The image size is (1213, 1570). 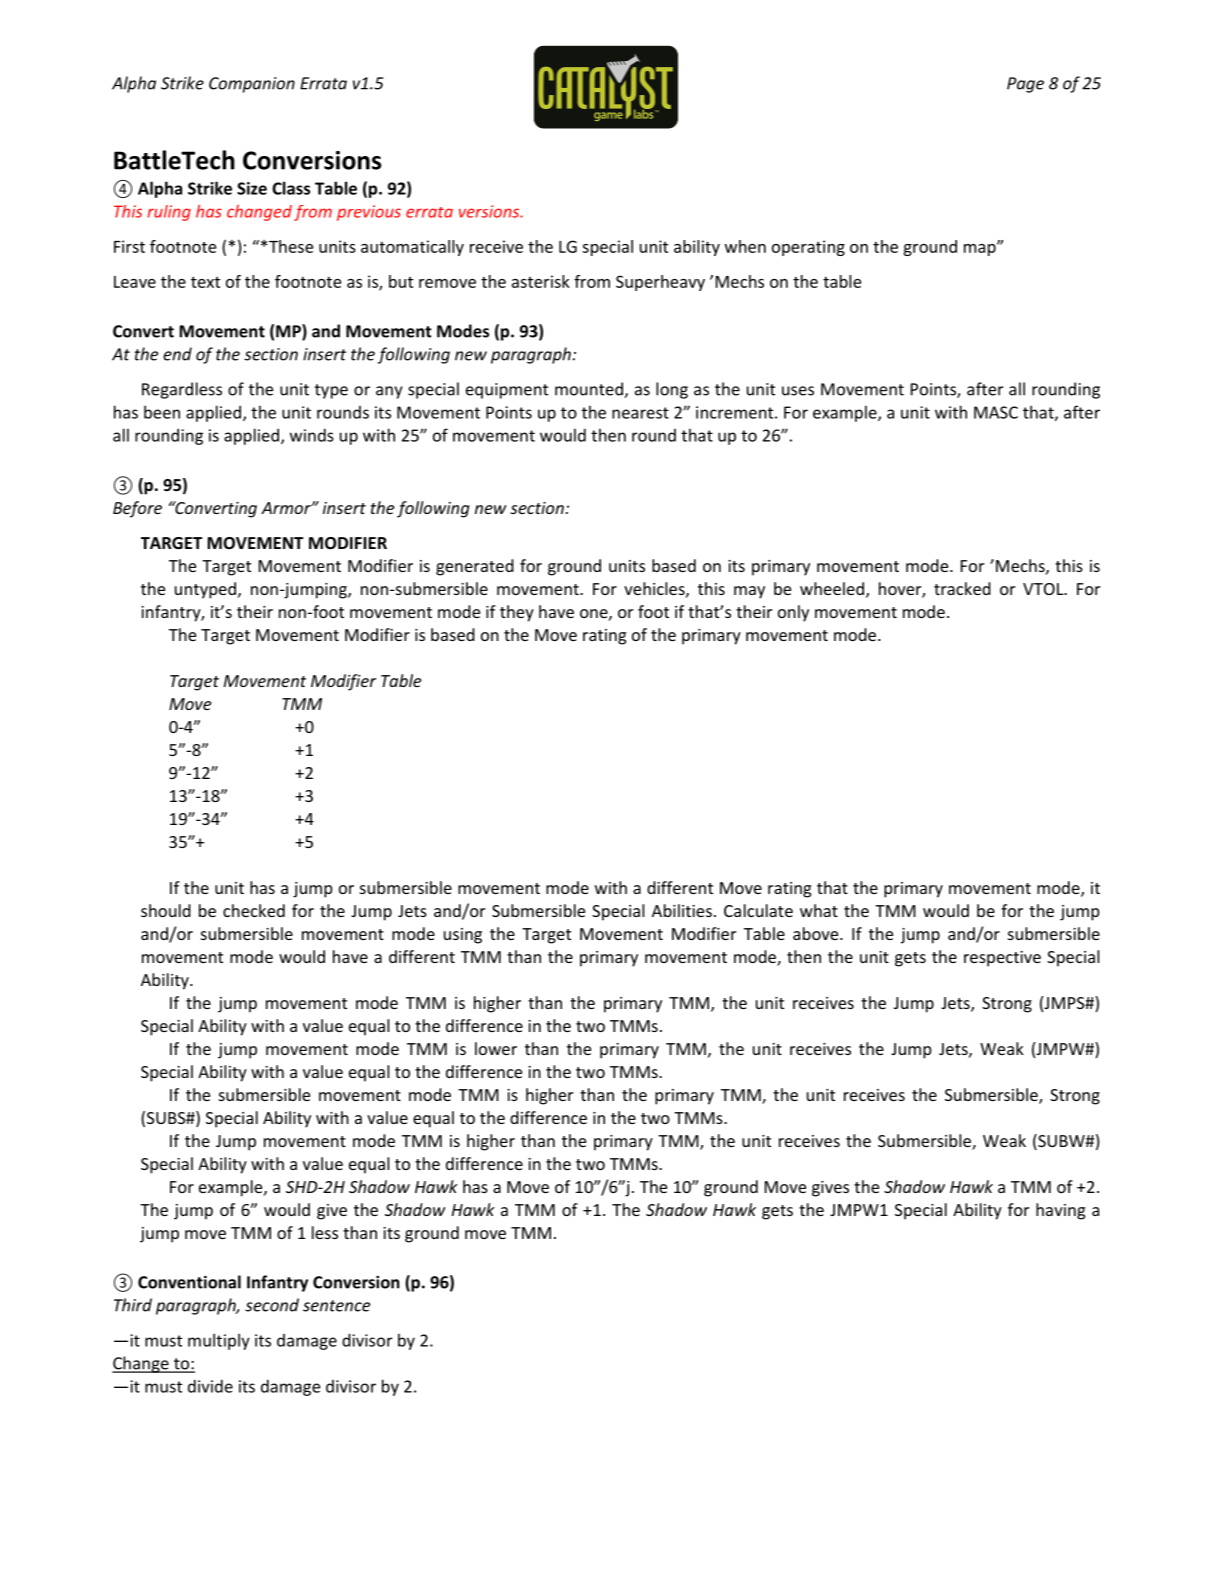 I want to click on having, so click(x=1060, y=1211).
